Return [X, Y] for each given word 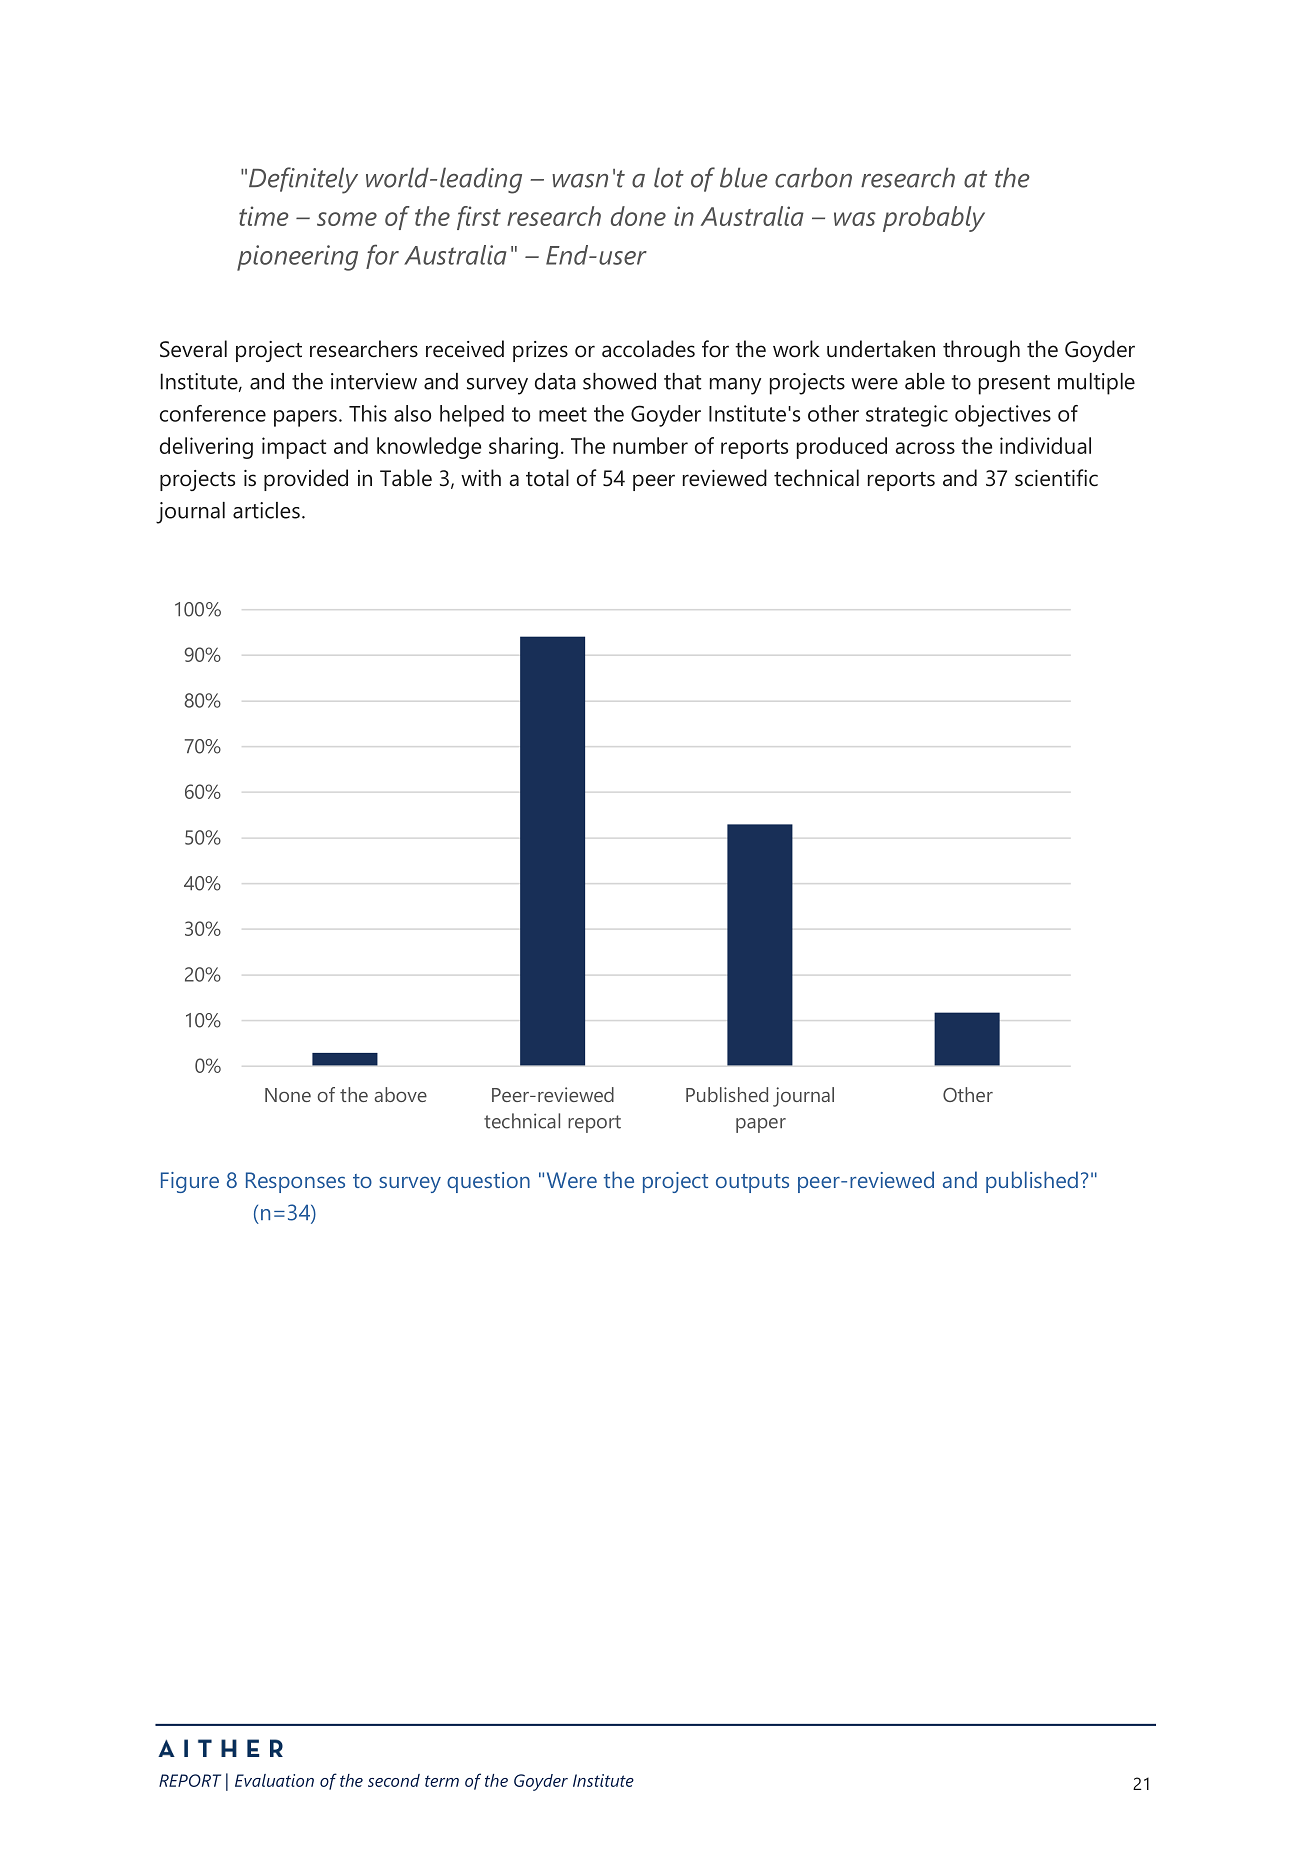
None [288, 1095]
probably [934, 219]
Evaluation [274, 1780]
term [442, 1781]
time [264, 216]
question [488, 1182]
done [638, 216]
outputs [752, 1183]
